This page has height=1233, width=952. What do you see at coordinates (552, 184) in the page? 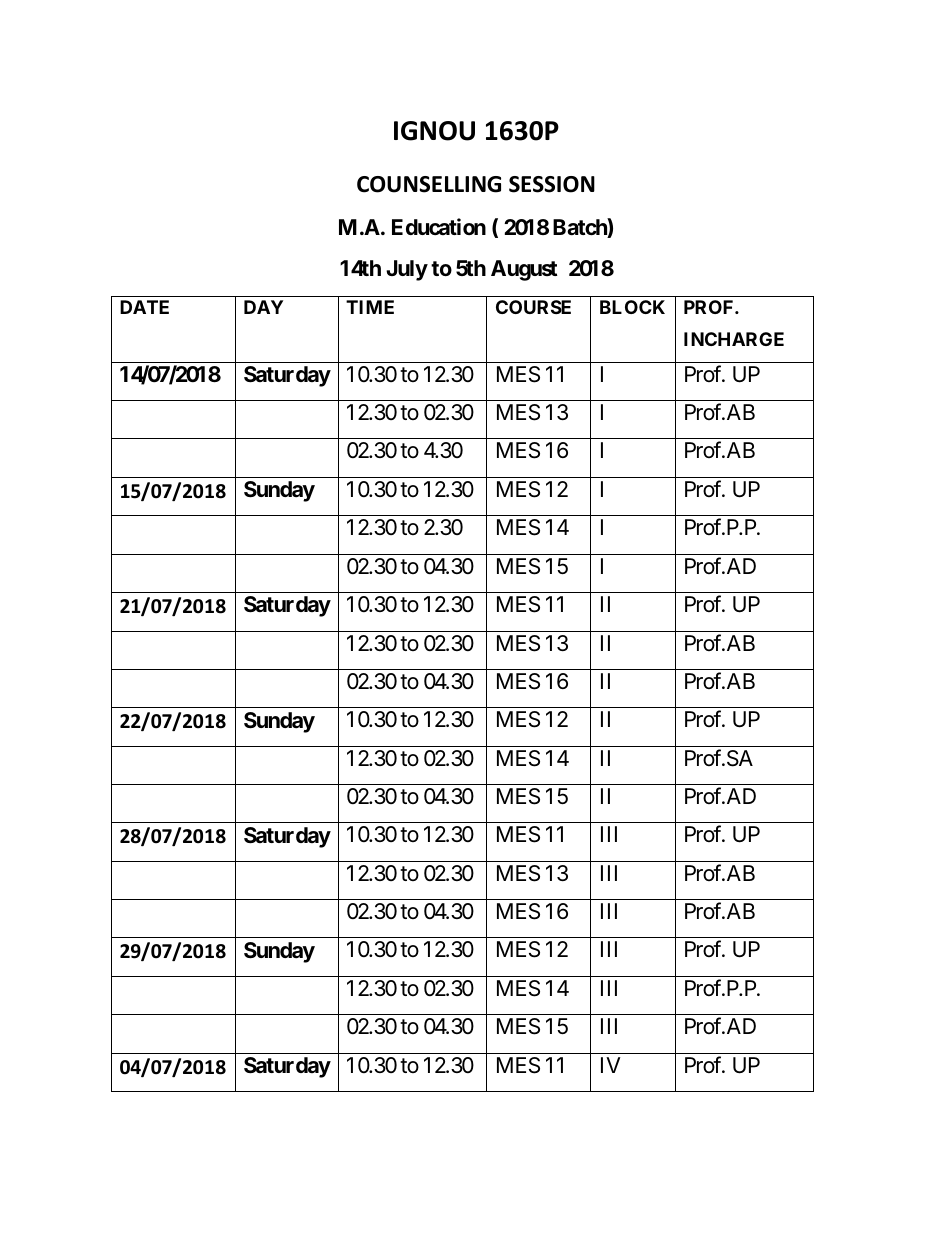
I see `SESSION` at bounding box center [552, 184].
